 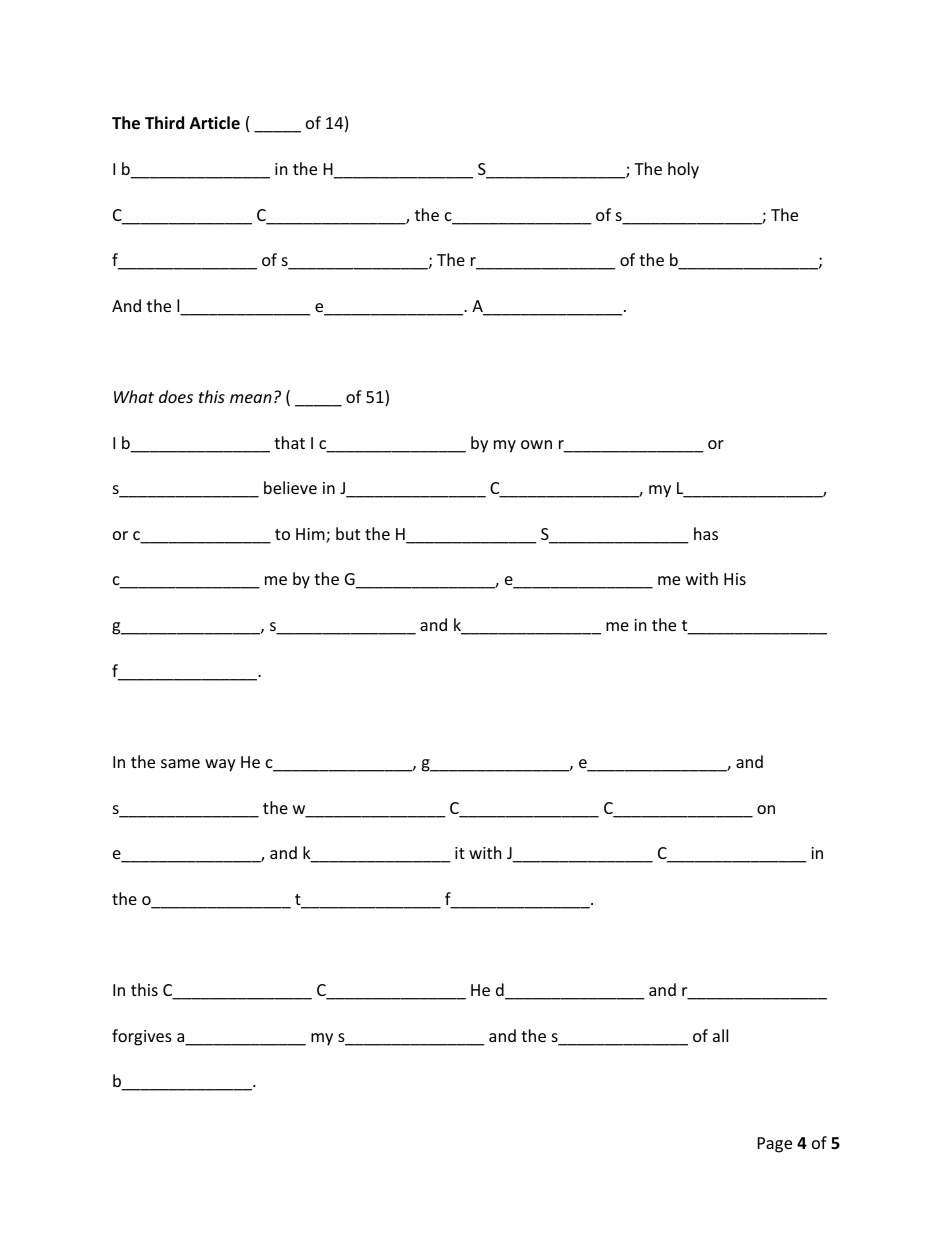 I want to click on forgives, so click(x=142, y=1037).
